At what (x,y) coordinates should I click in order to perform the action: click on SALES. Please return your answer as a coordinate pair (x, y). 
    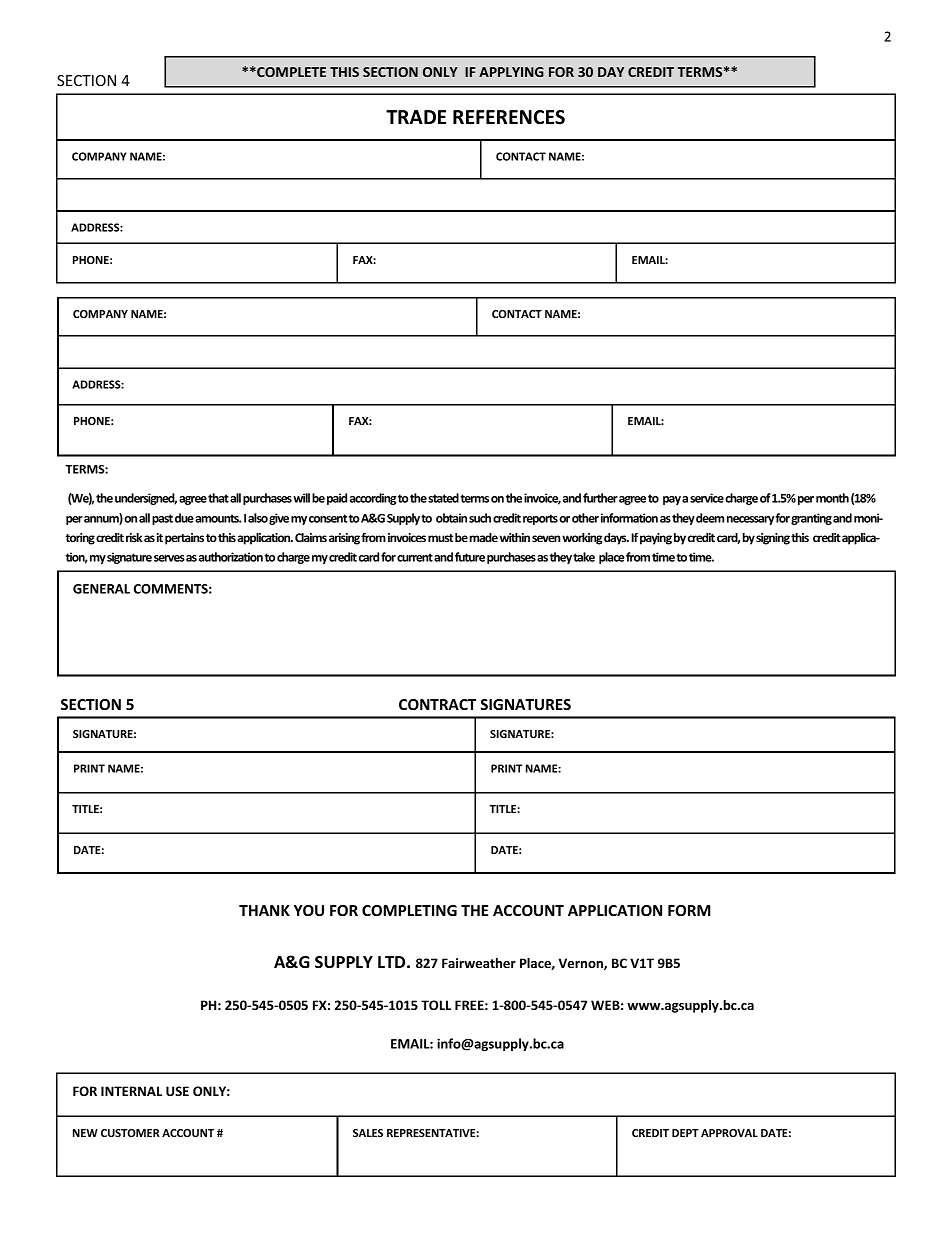
    Looking at the image, I should click on (368, 1133).
